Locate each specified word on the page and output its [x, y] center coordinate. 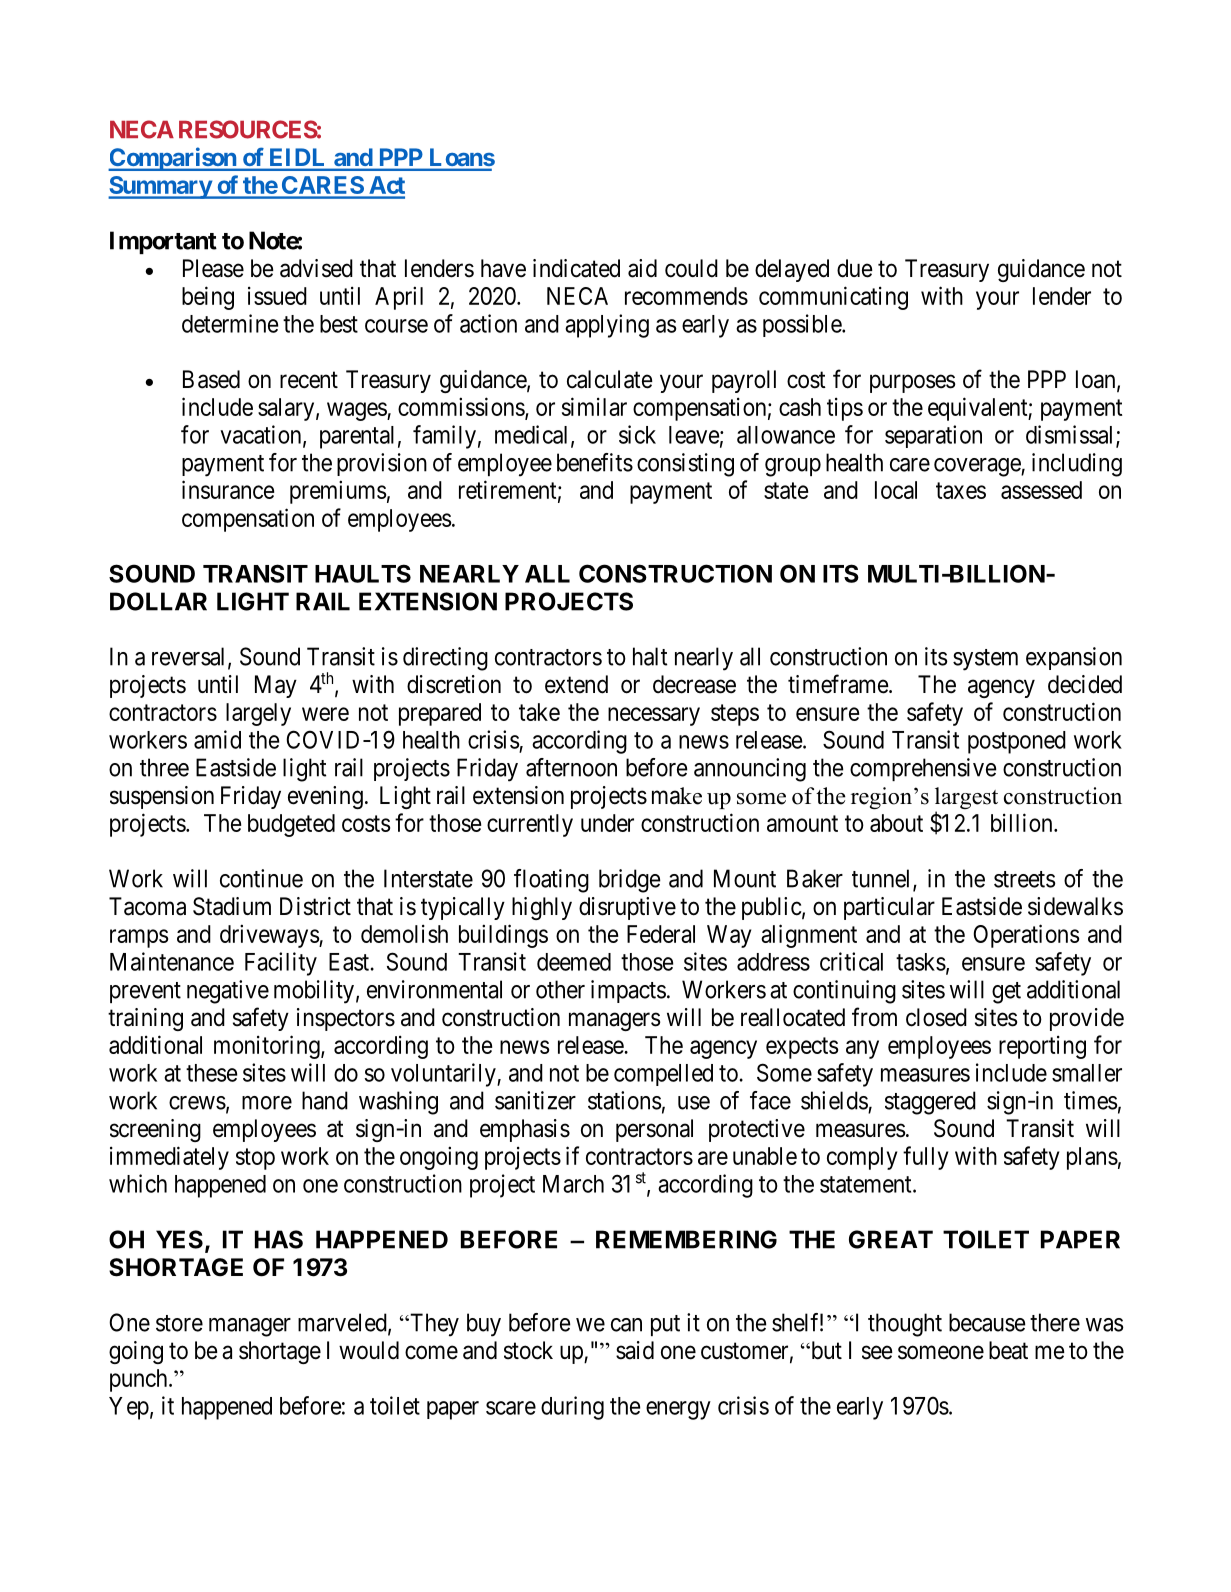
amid [217, 739]
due [855, 268]
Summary [160, 187]
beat [1008, 1350]
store [179, 1323]
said [635, 1350]
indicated [576, 268]
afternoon [571, 767]
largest [966, 799]
